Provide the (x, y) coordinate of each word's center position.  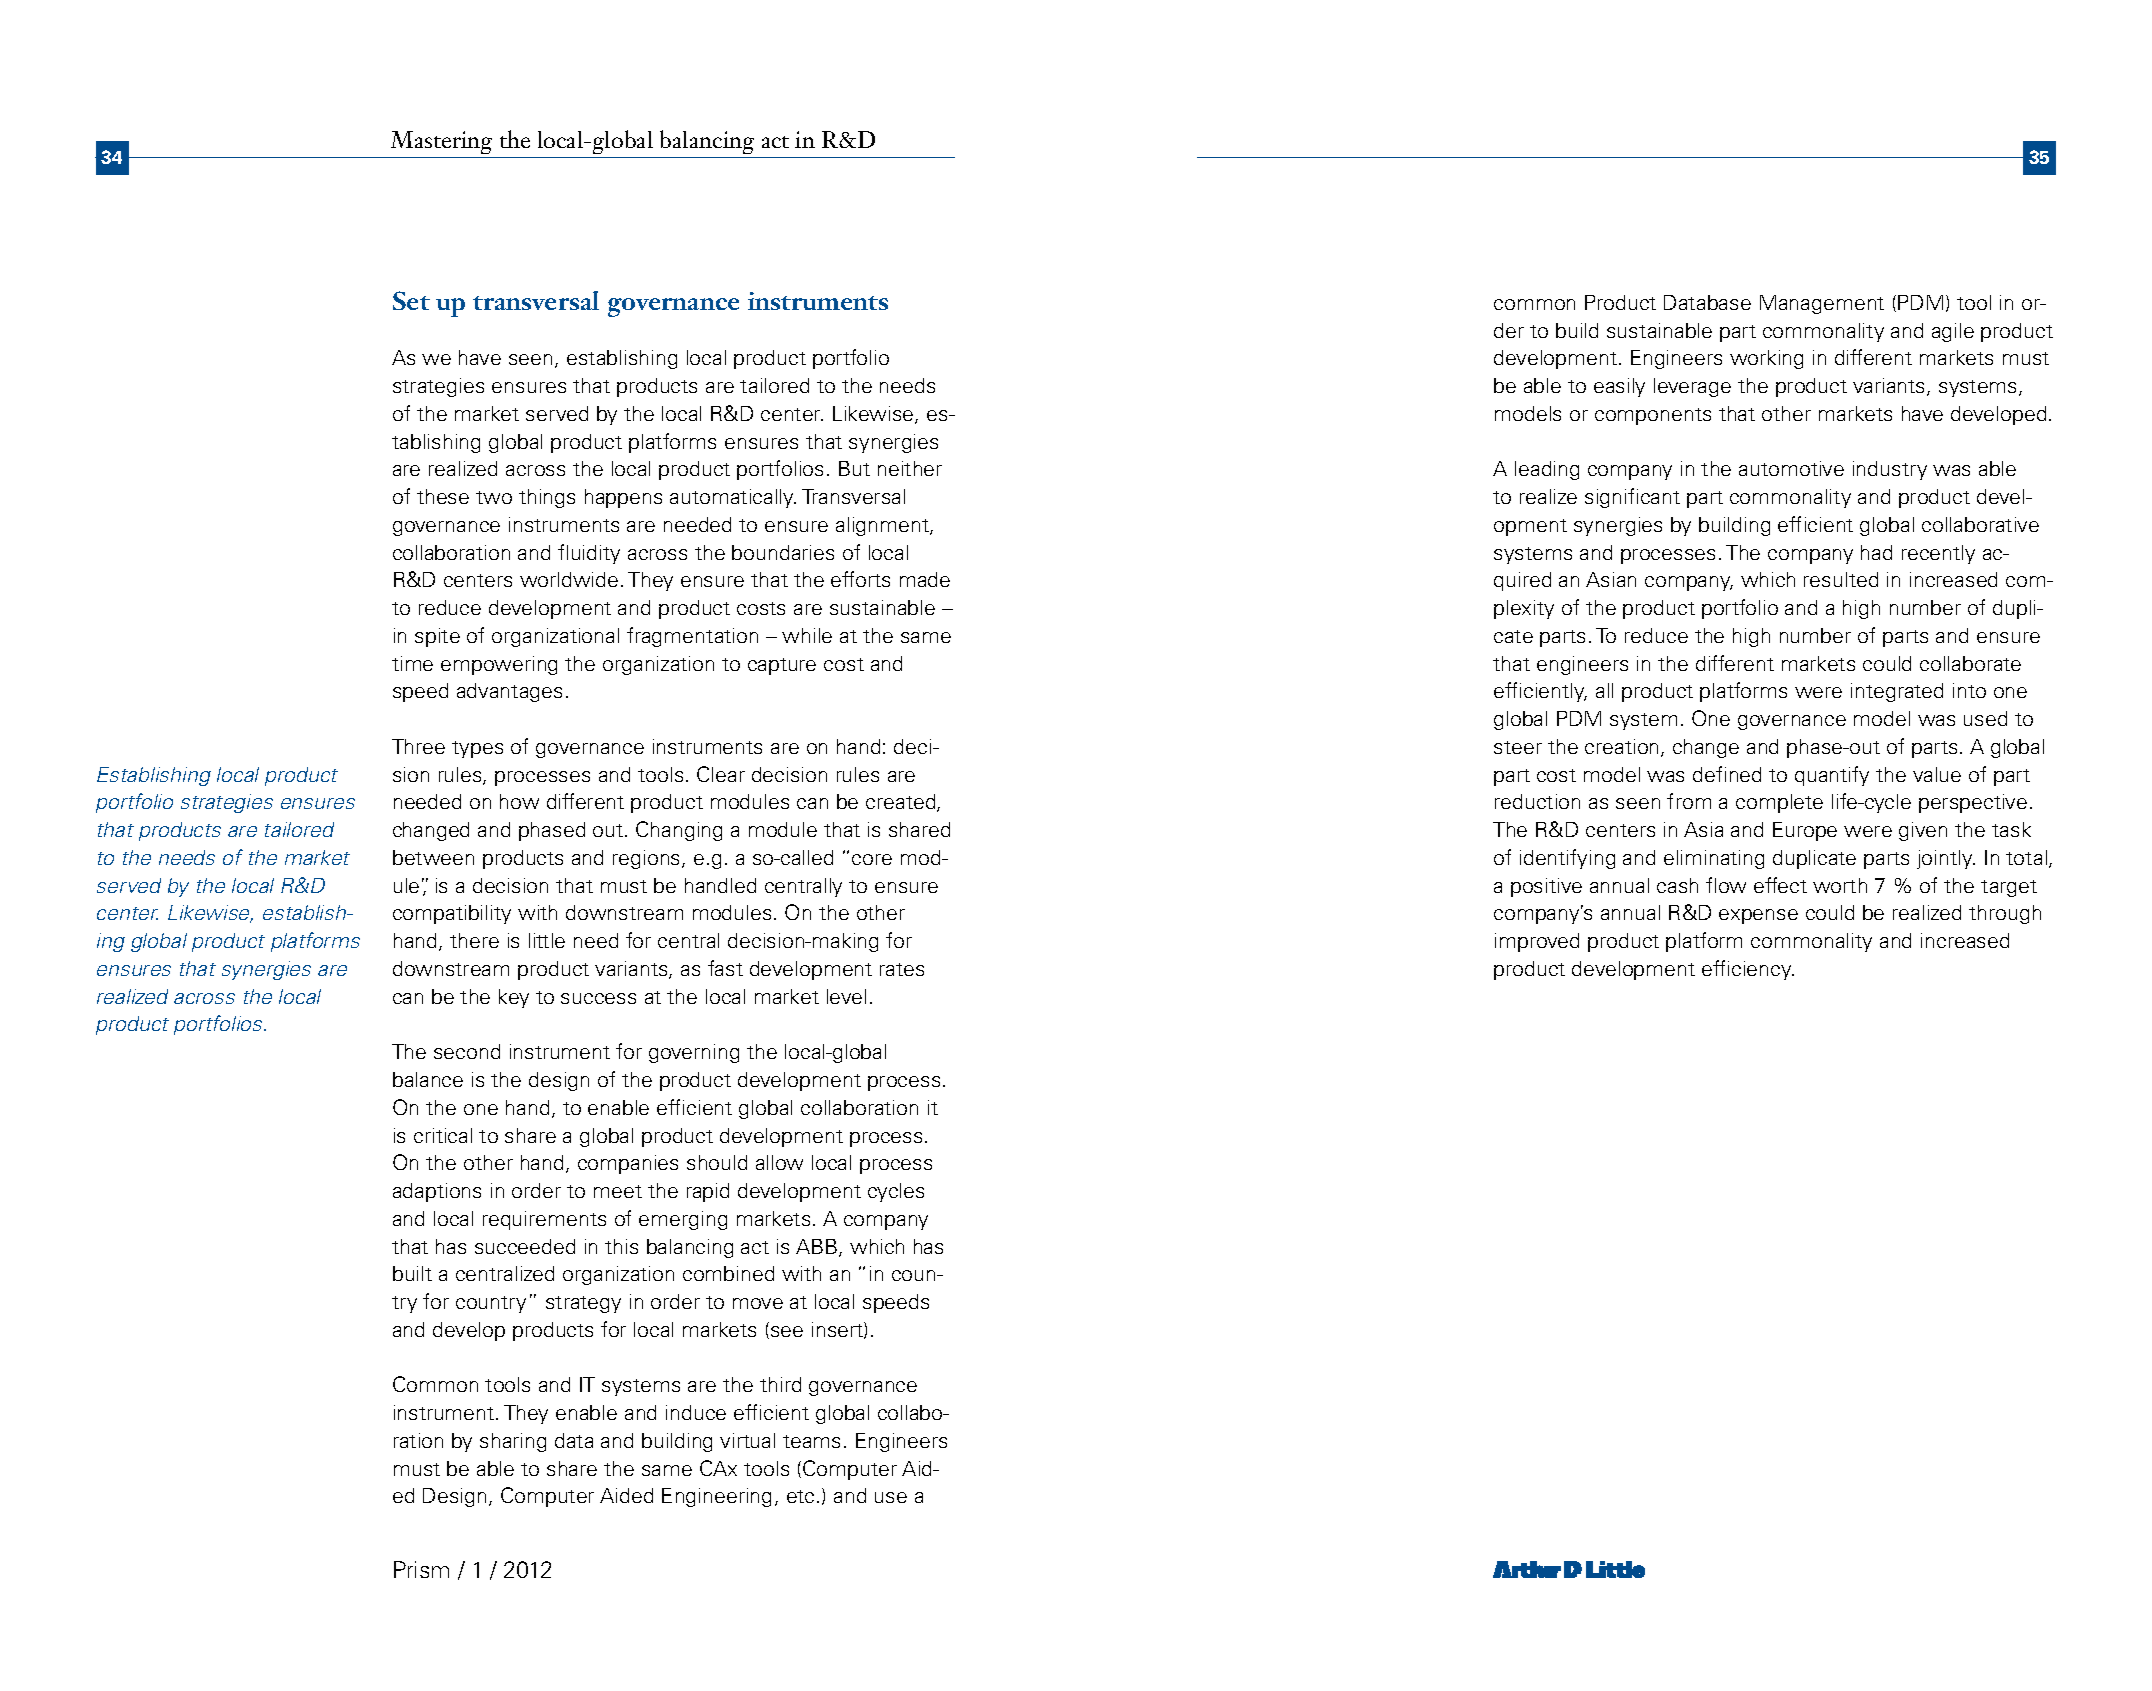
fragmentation (692, 637)
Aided (626, 1495)
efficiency (1748, 970)
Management (1822, 304)
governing (694, 1053)
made (925, 579)
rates (902, 969)
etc (800, 1496)
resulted (1841, 579)
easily (1619, 387)
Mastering (441, 142)
